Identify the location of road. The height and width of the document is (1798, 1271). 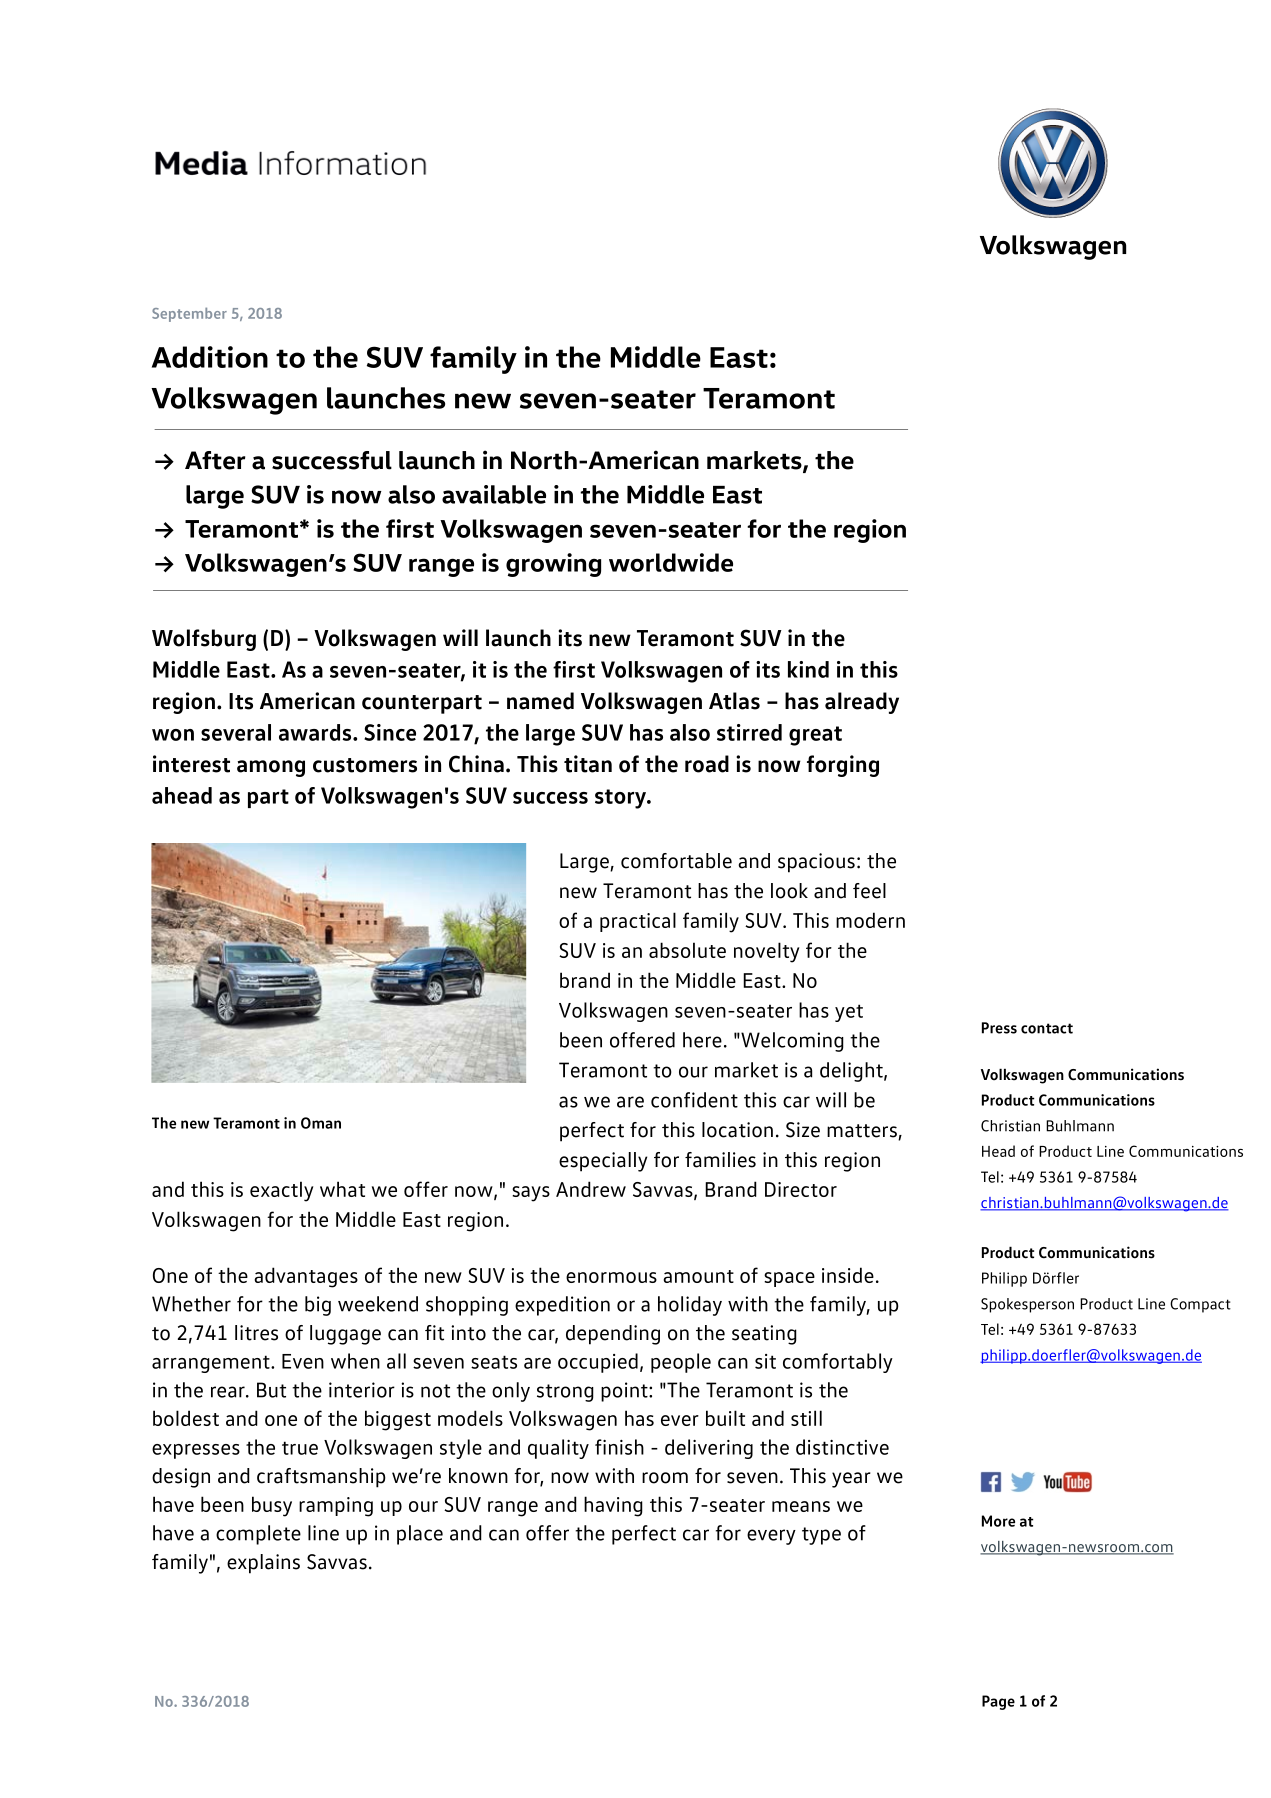
(707, 764).
